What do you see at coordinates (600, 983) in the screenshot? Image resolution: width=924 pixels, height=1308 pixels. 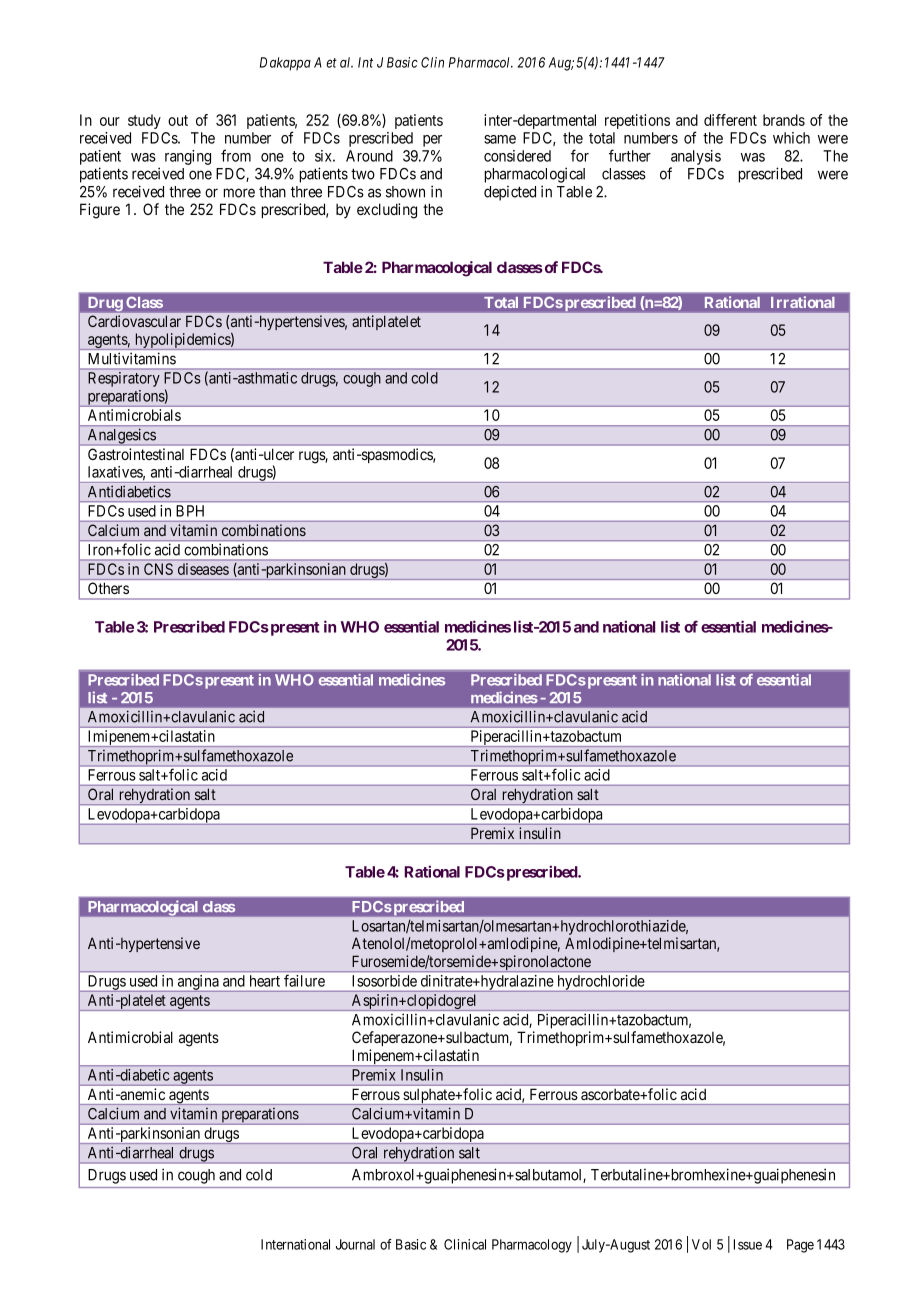 I see `hydrochloride` at bounding box center [600, 983].
